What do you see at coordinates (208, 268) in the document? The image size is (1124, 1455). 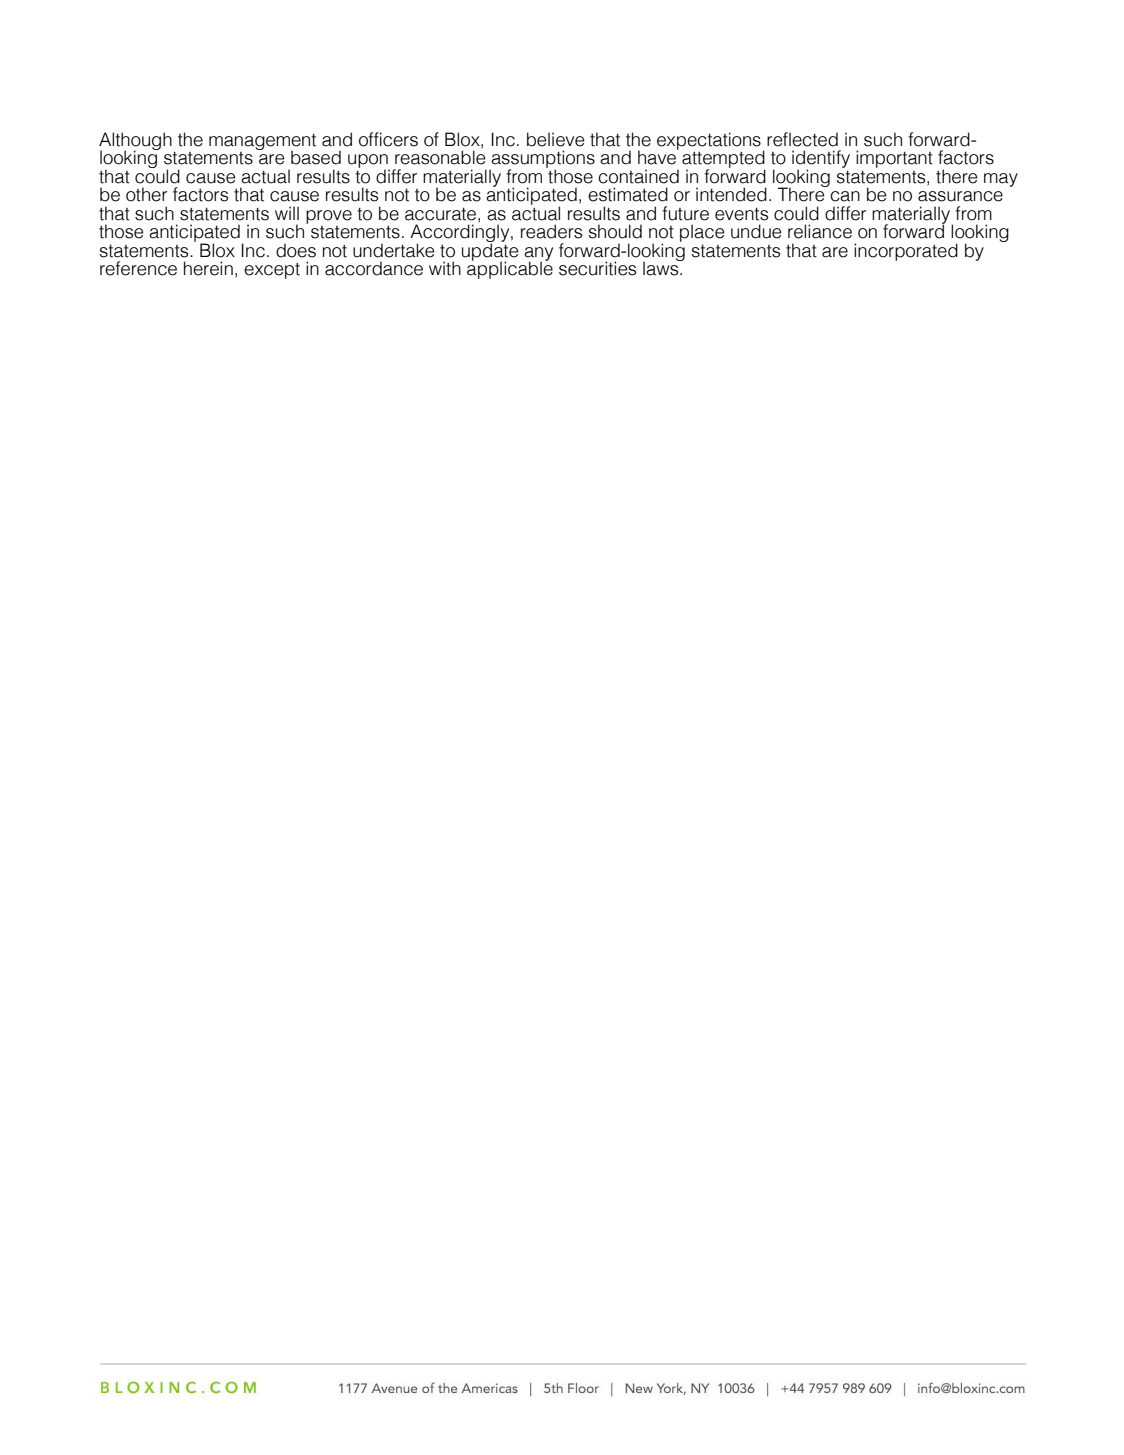 I see `herein` at bounding box center [208, 268].
